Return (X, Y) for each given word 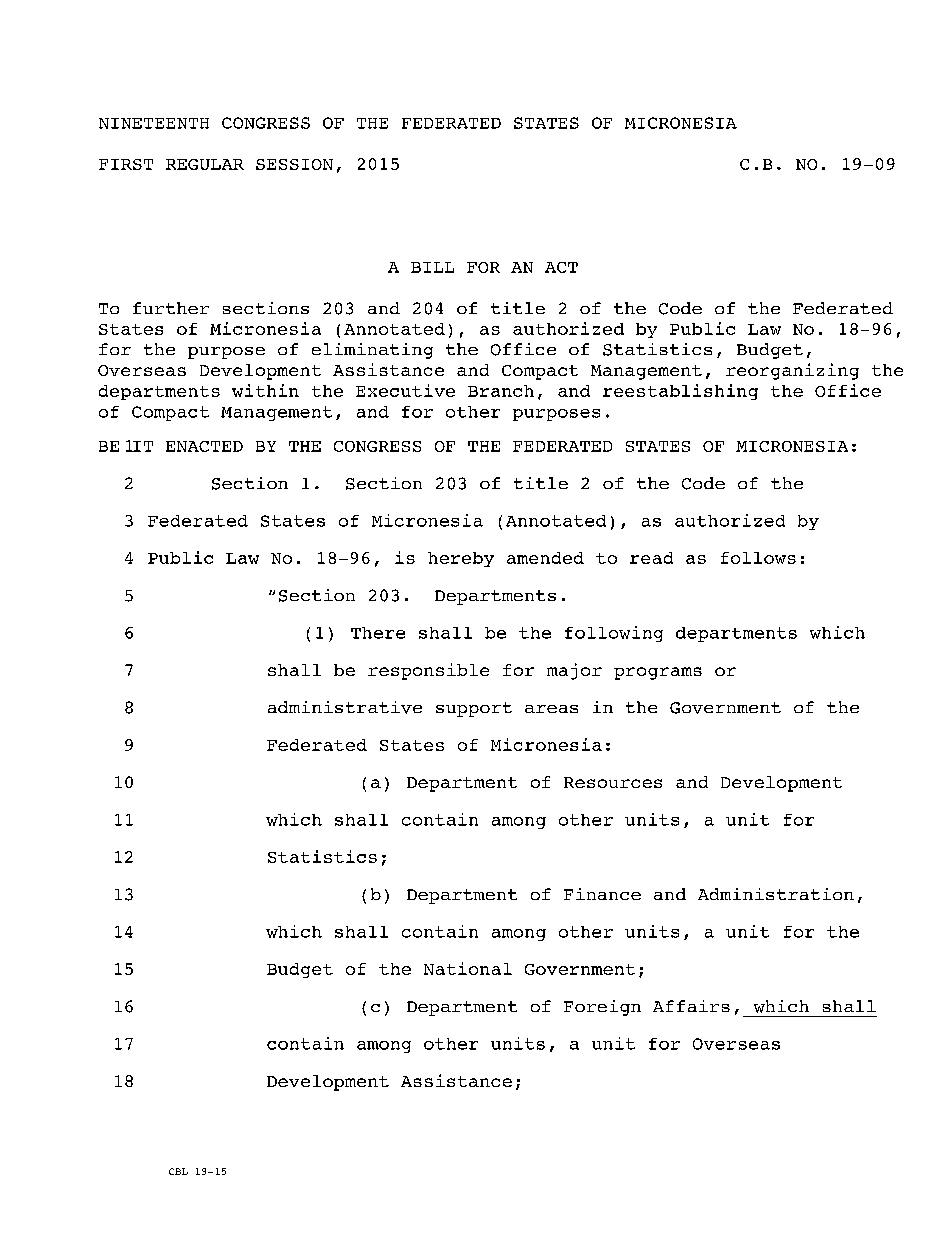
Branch (501, 391)
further (171, 308)
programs (658, 673)
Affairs (691, 1006)
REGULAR (205, 164)
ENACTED (204, 446)
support (474, 709)
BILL (432, 267)
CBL (178, 1171)
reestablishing (680, 392)
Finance (602, 894)
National (468, 968)
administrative (345, 707)
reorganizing (792, 371)
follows (758, 558)
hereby (461, 559)
